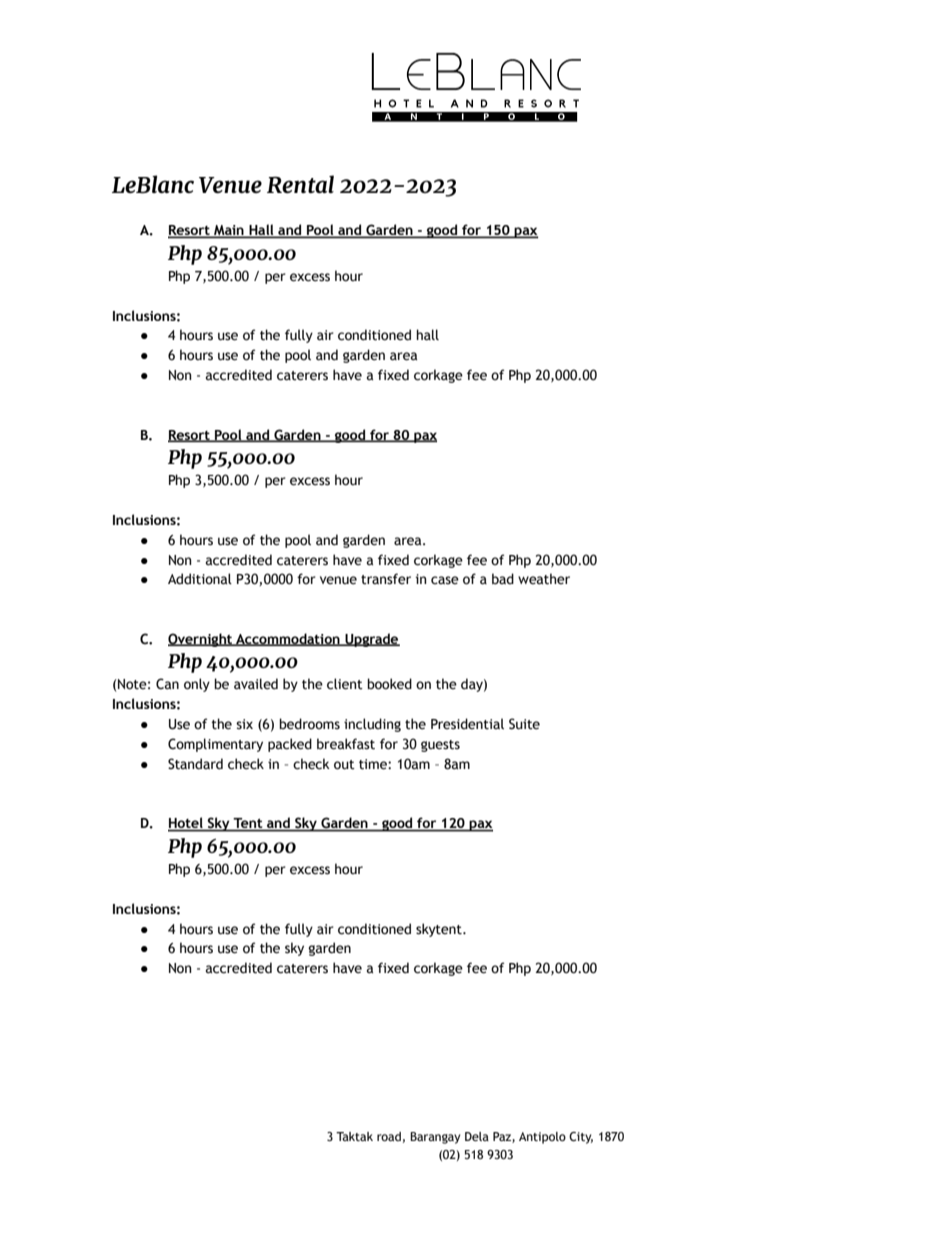  What do you see at coordinates (524, 724) in the screenshot?
I see `Suite` at bounding box center [524, 724].
